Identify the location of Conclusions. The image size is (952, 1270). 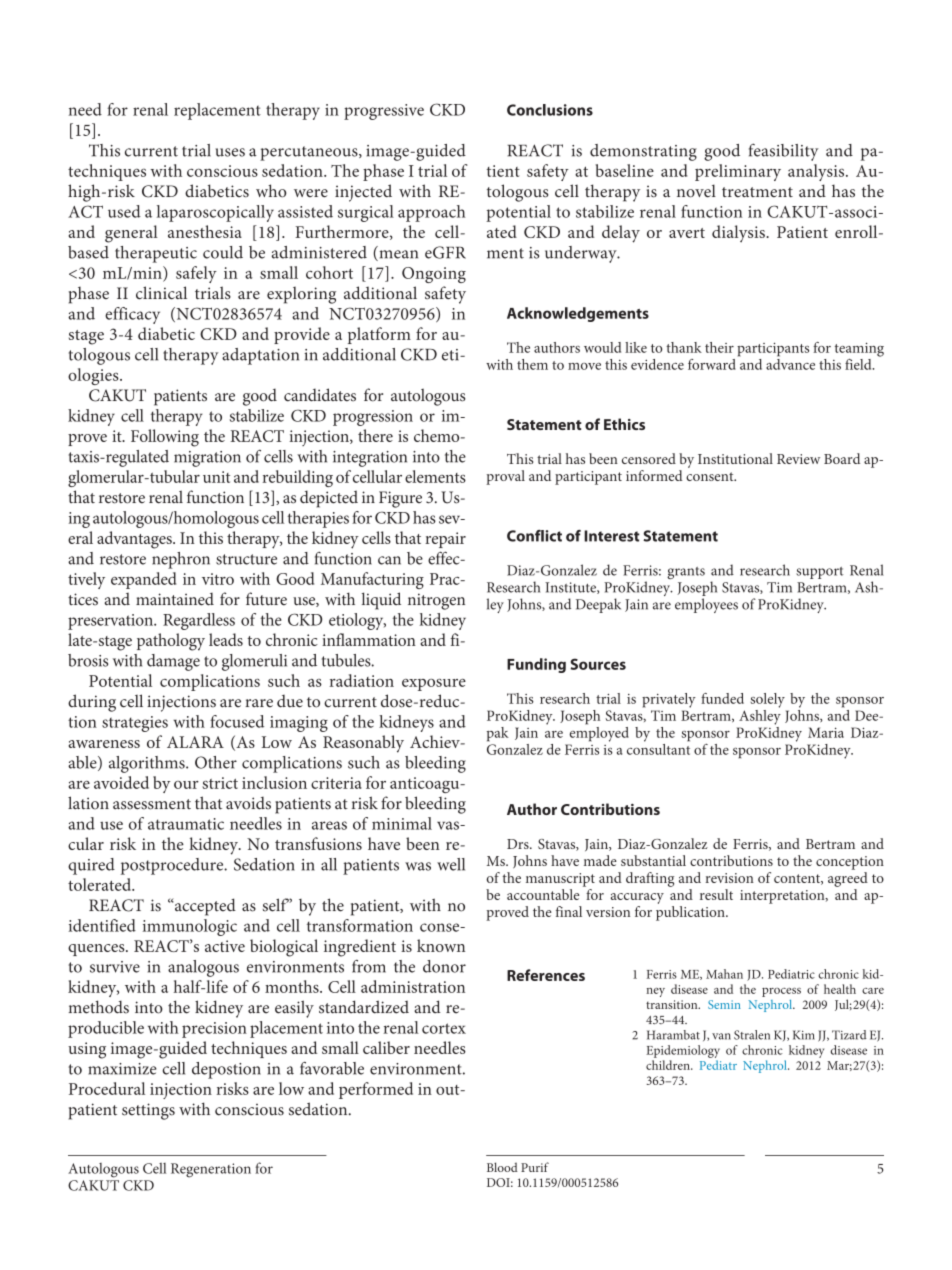
(550, 110).
